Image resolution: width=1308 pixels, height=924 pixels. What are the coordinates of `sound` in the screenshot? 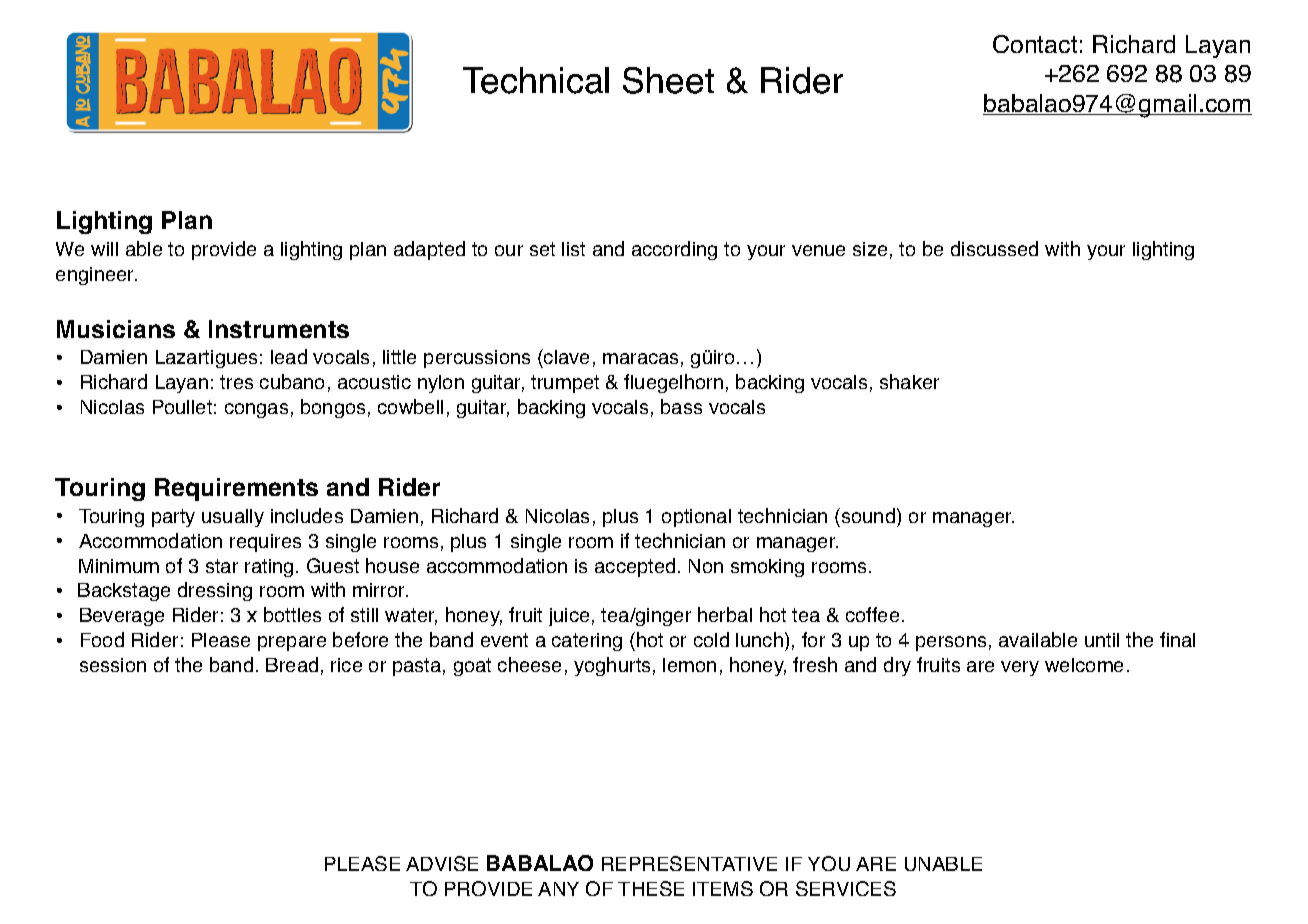 It's located at (870, 515).
